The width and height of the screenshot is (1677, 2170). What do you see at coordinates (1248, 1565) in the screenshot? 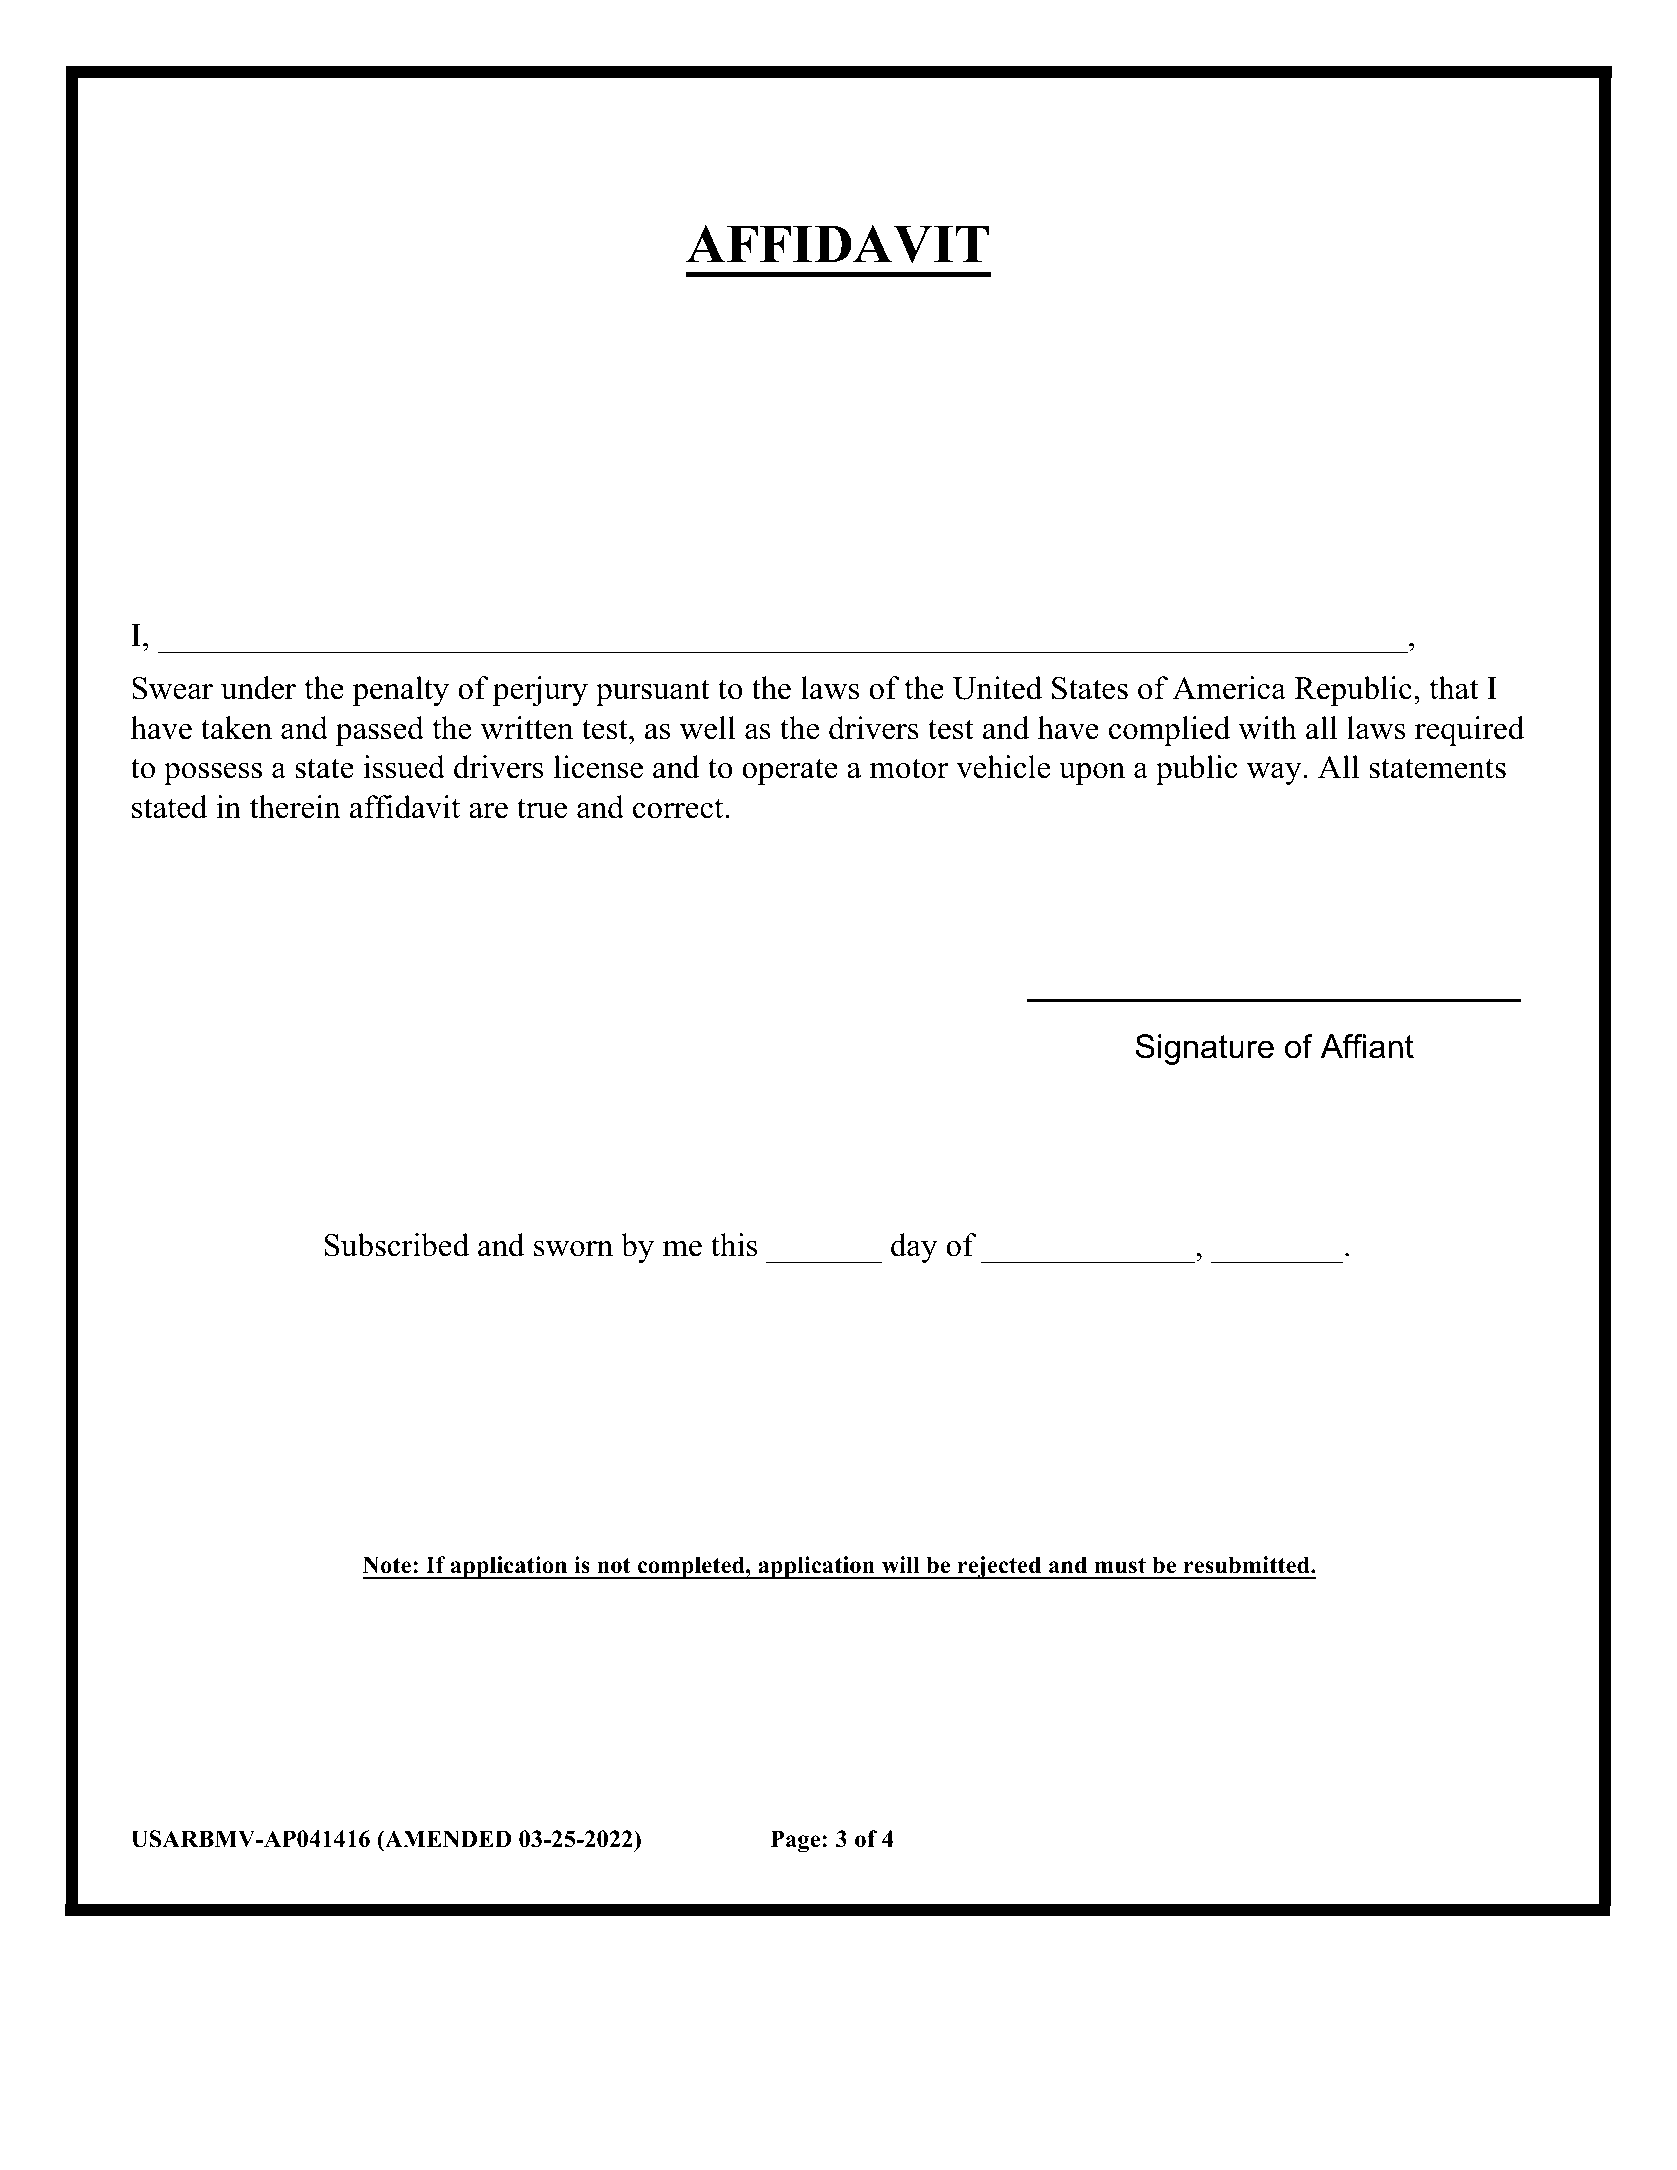
I see `resubmitted` at bounding box center [1248, 1565].
